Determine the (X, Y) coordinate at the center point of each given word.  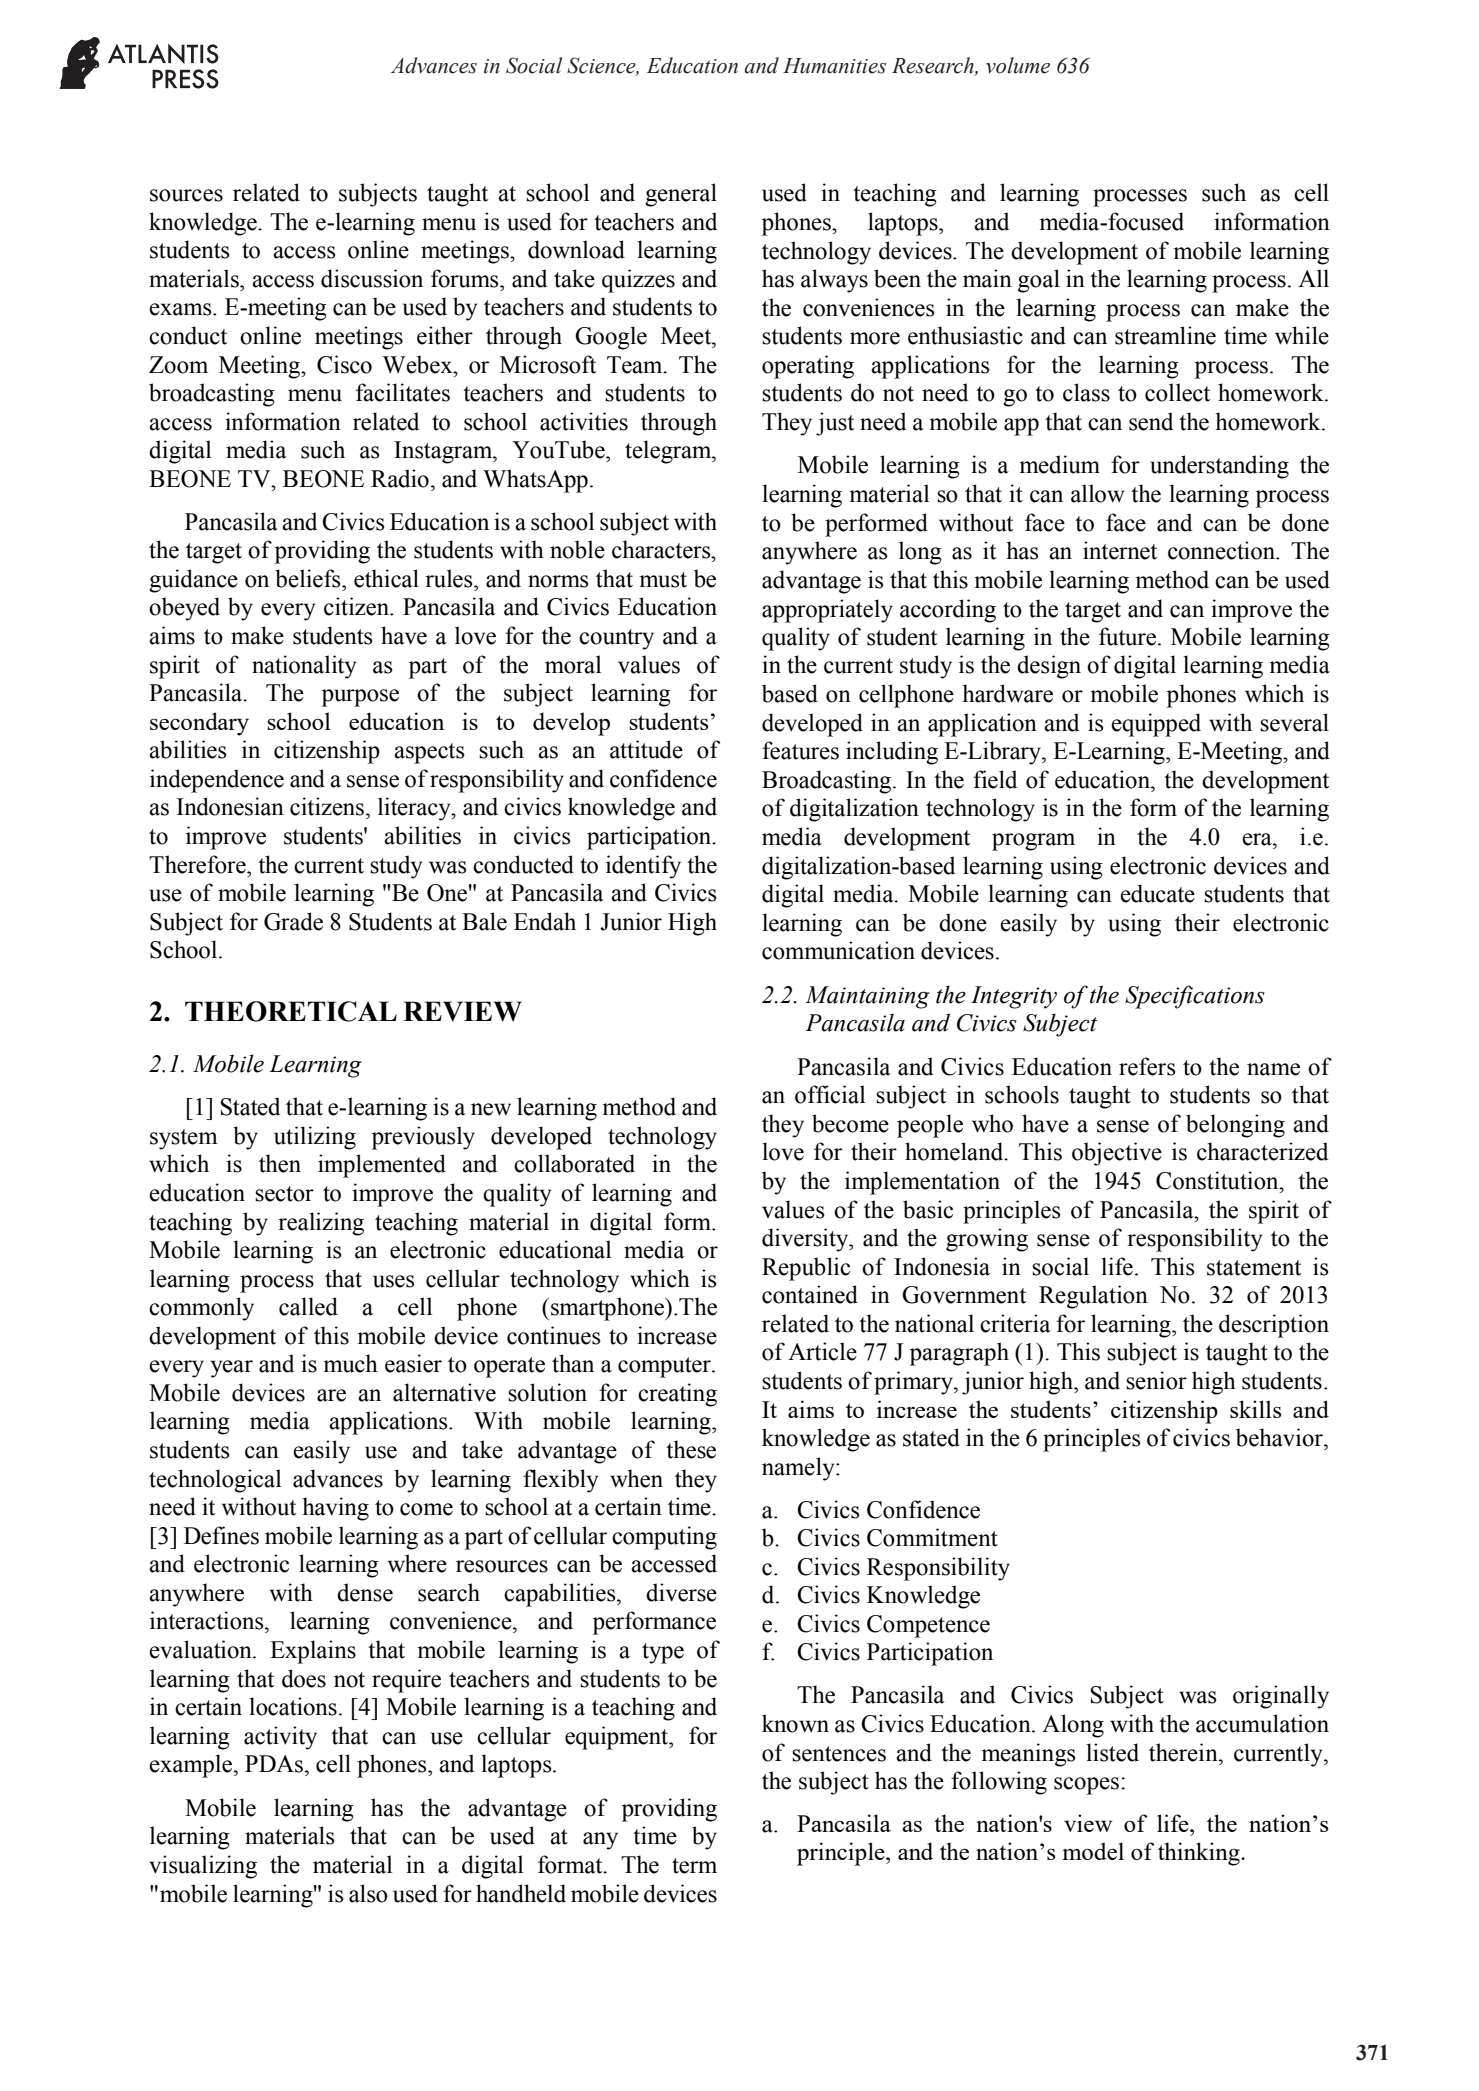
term (694, 1866)
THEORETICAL (291, 1011)
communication (838, 950)
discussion (372, 278)
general (681, 195)
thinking (1200, 1854)
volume (1018, 65)
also (368, 1893)
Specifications (1195, 997)
